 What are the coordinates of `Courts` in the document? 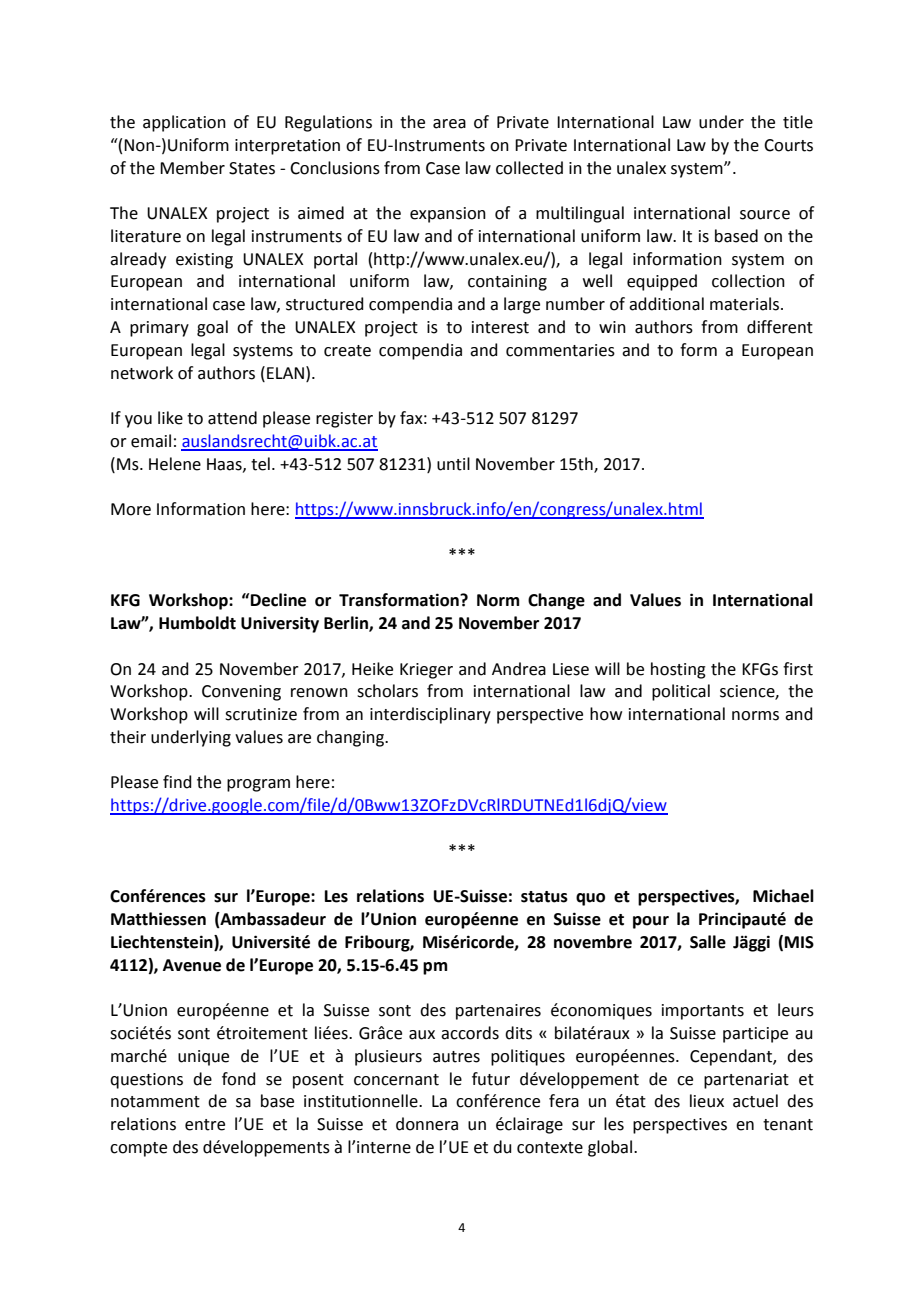 It's located at (788, 145).
